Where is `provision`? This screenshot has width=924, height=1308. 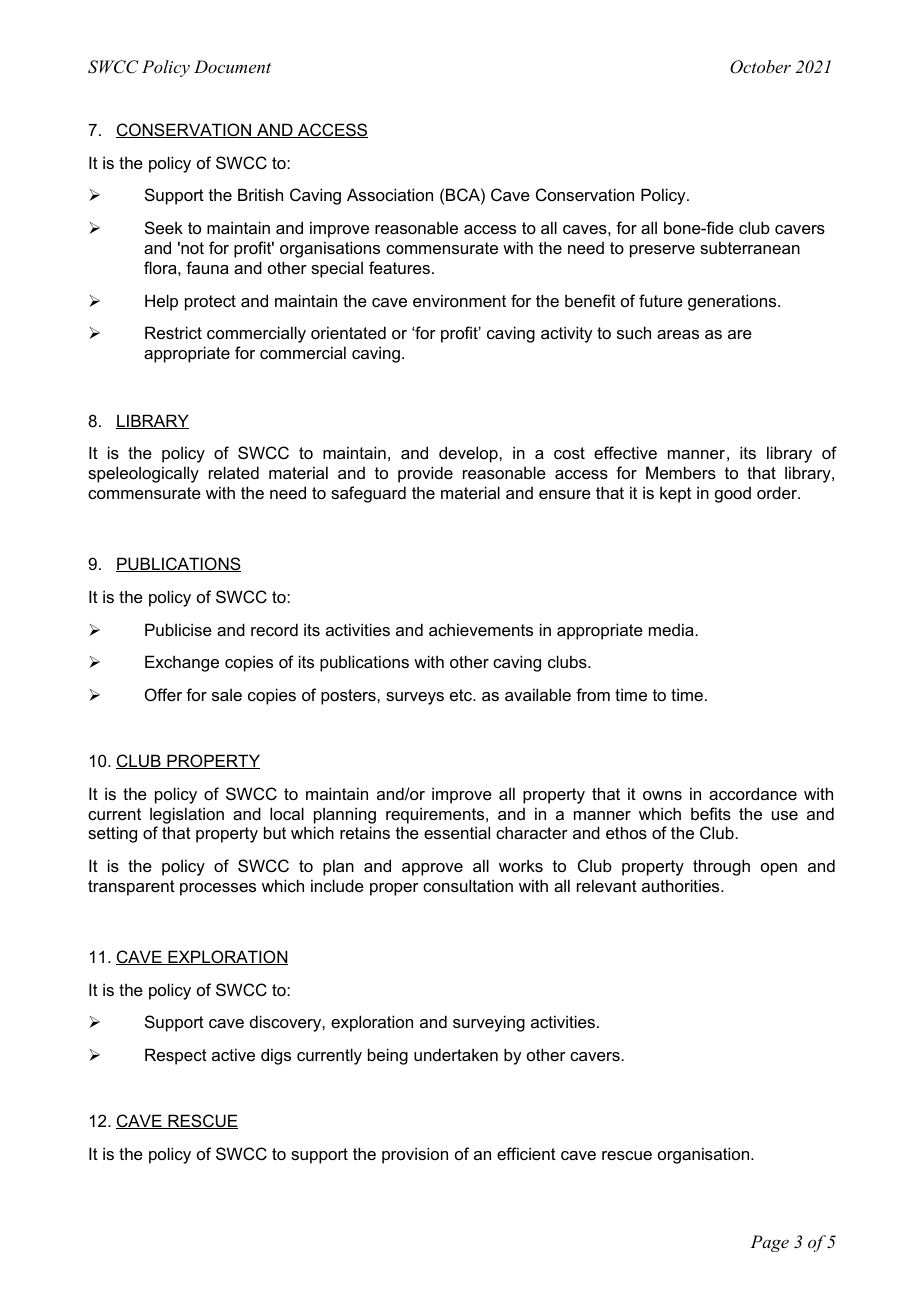
provision is located at coordinates (415, 1155).
